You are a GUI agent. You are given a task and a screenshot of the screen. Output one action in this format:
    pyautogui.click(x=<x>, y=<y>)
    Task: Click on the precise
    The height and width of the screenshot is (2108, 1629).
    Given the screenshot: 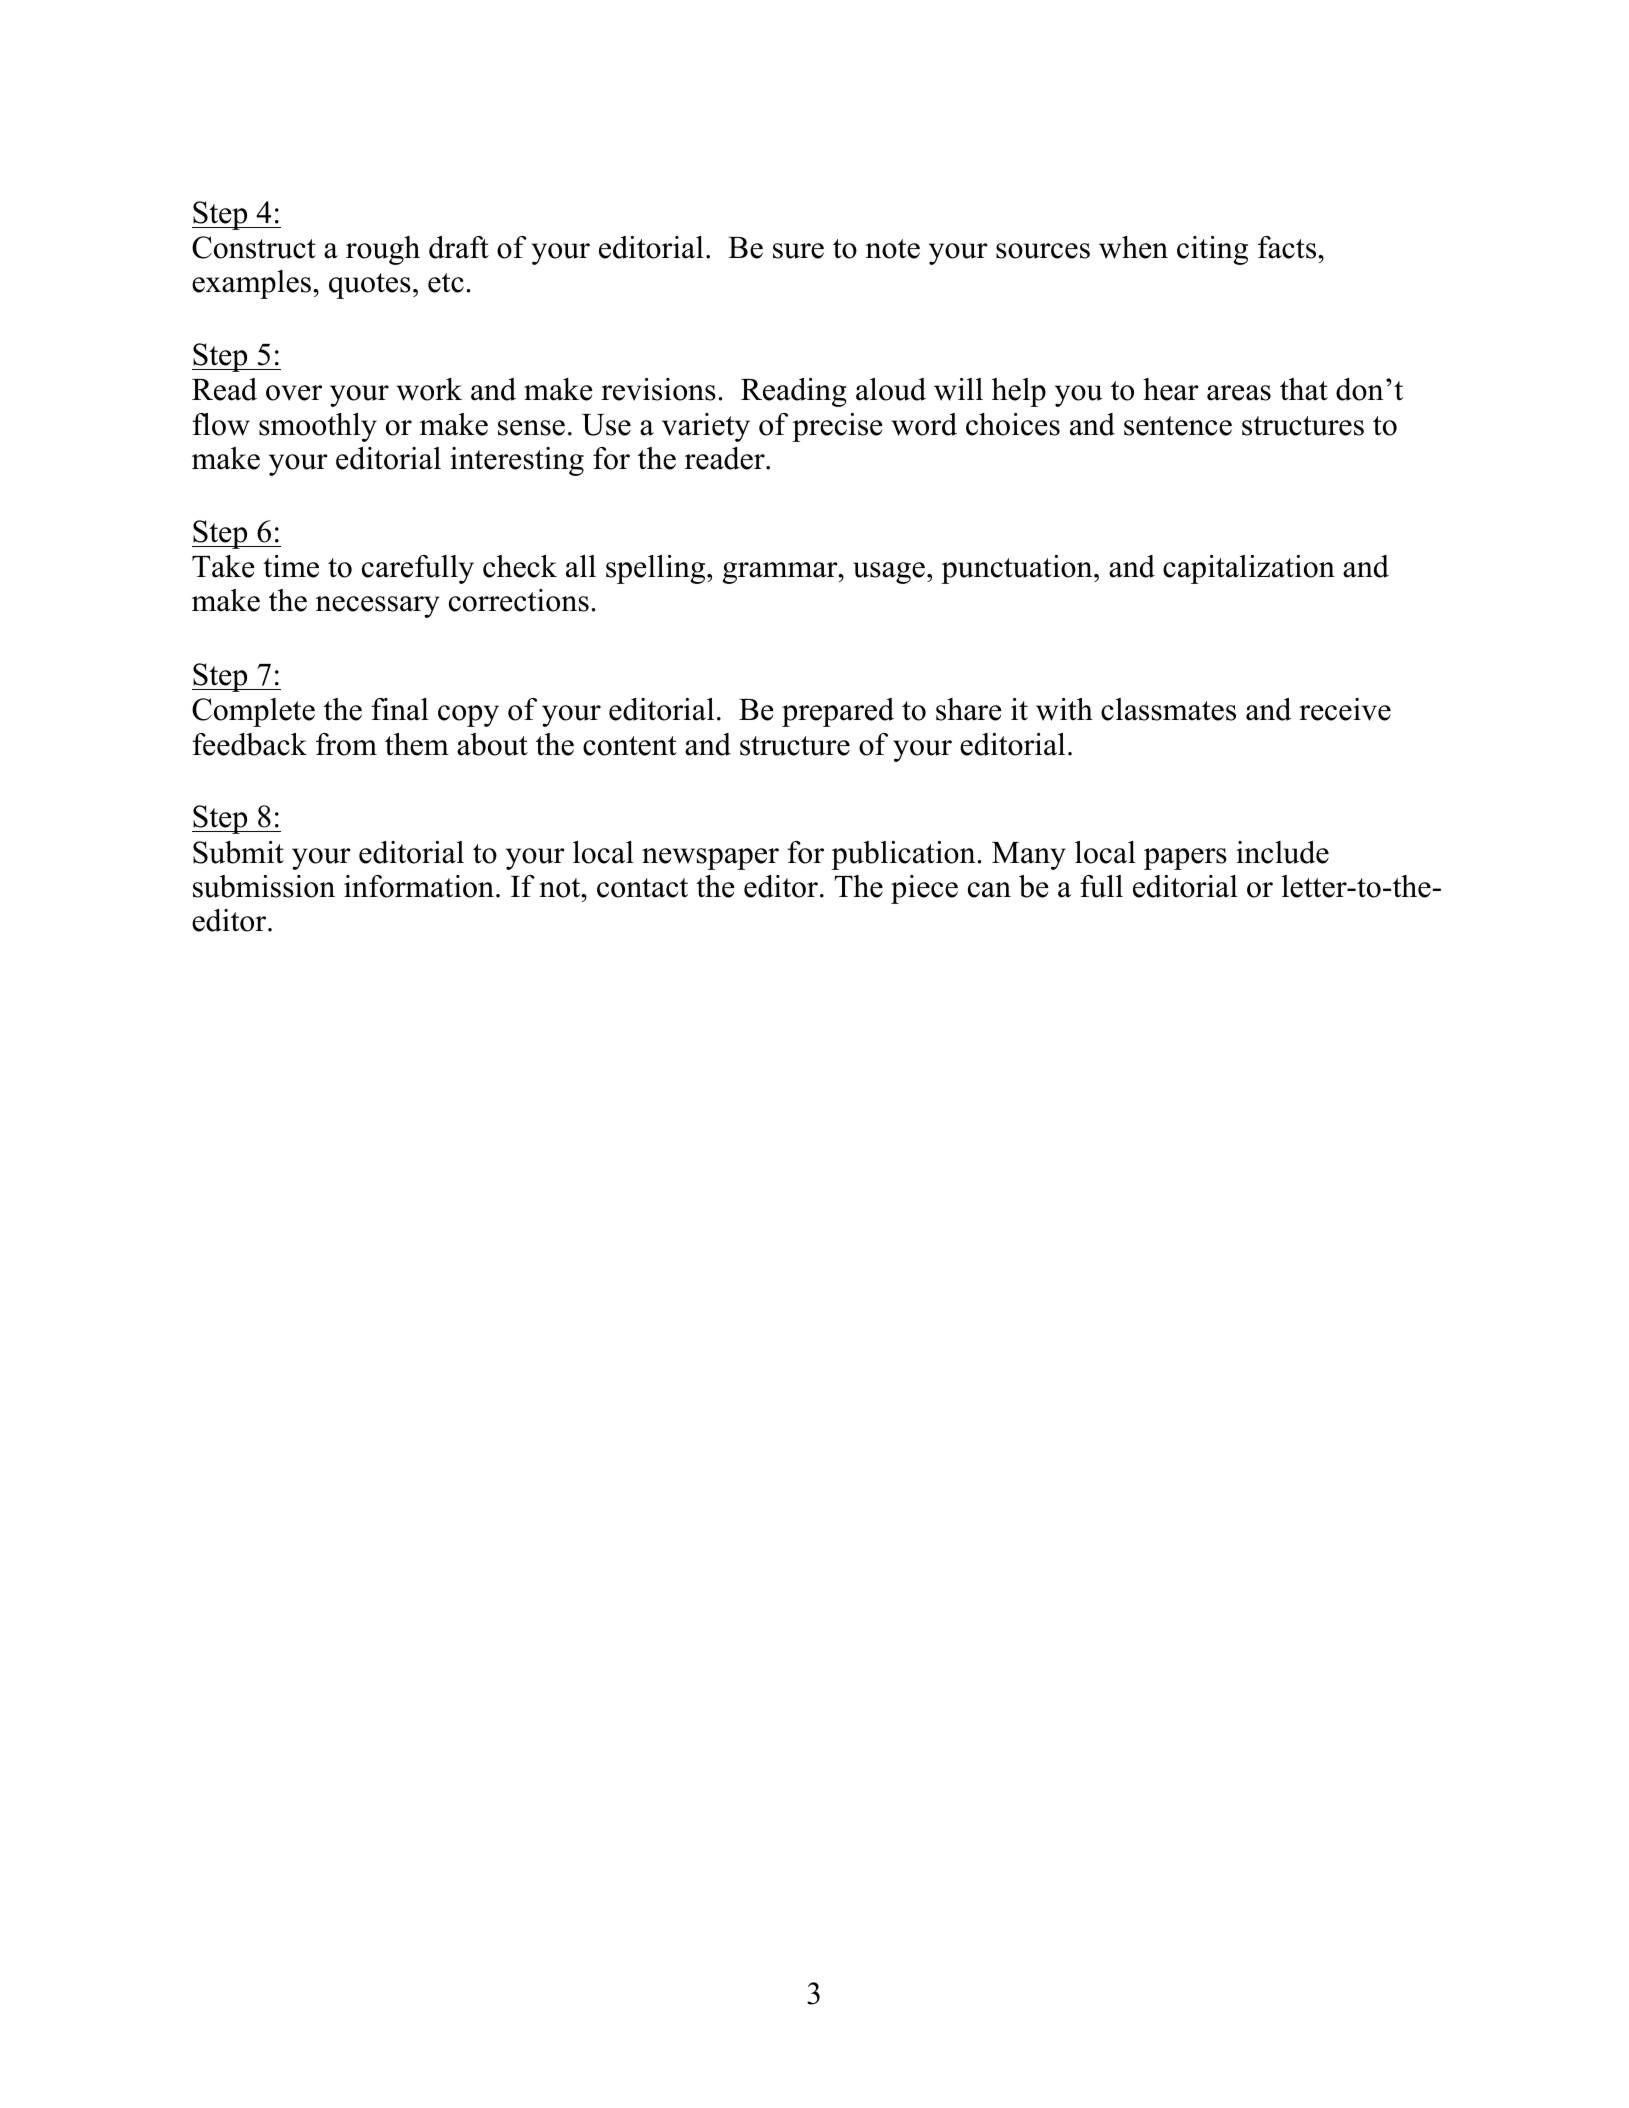 What is the action you would take?
    pyautogui.click(x=837, y=427)
